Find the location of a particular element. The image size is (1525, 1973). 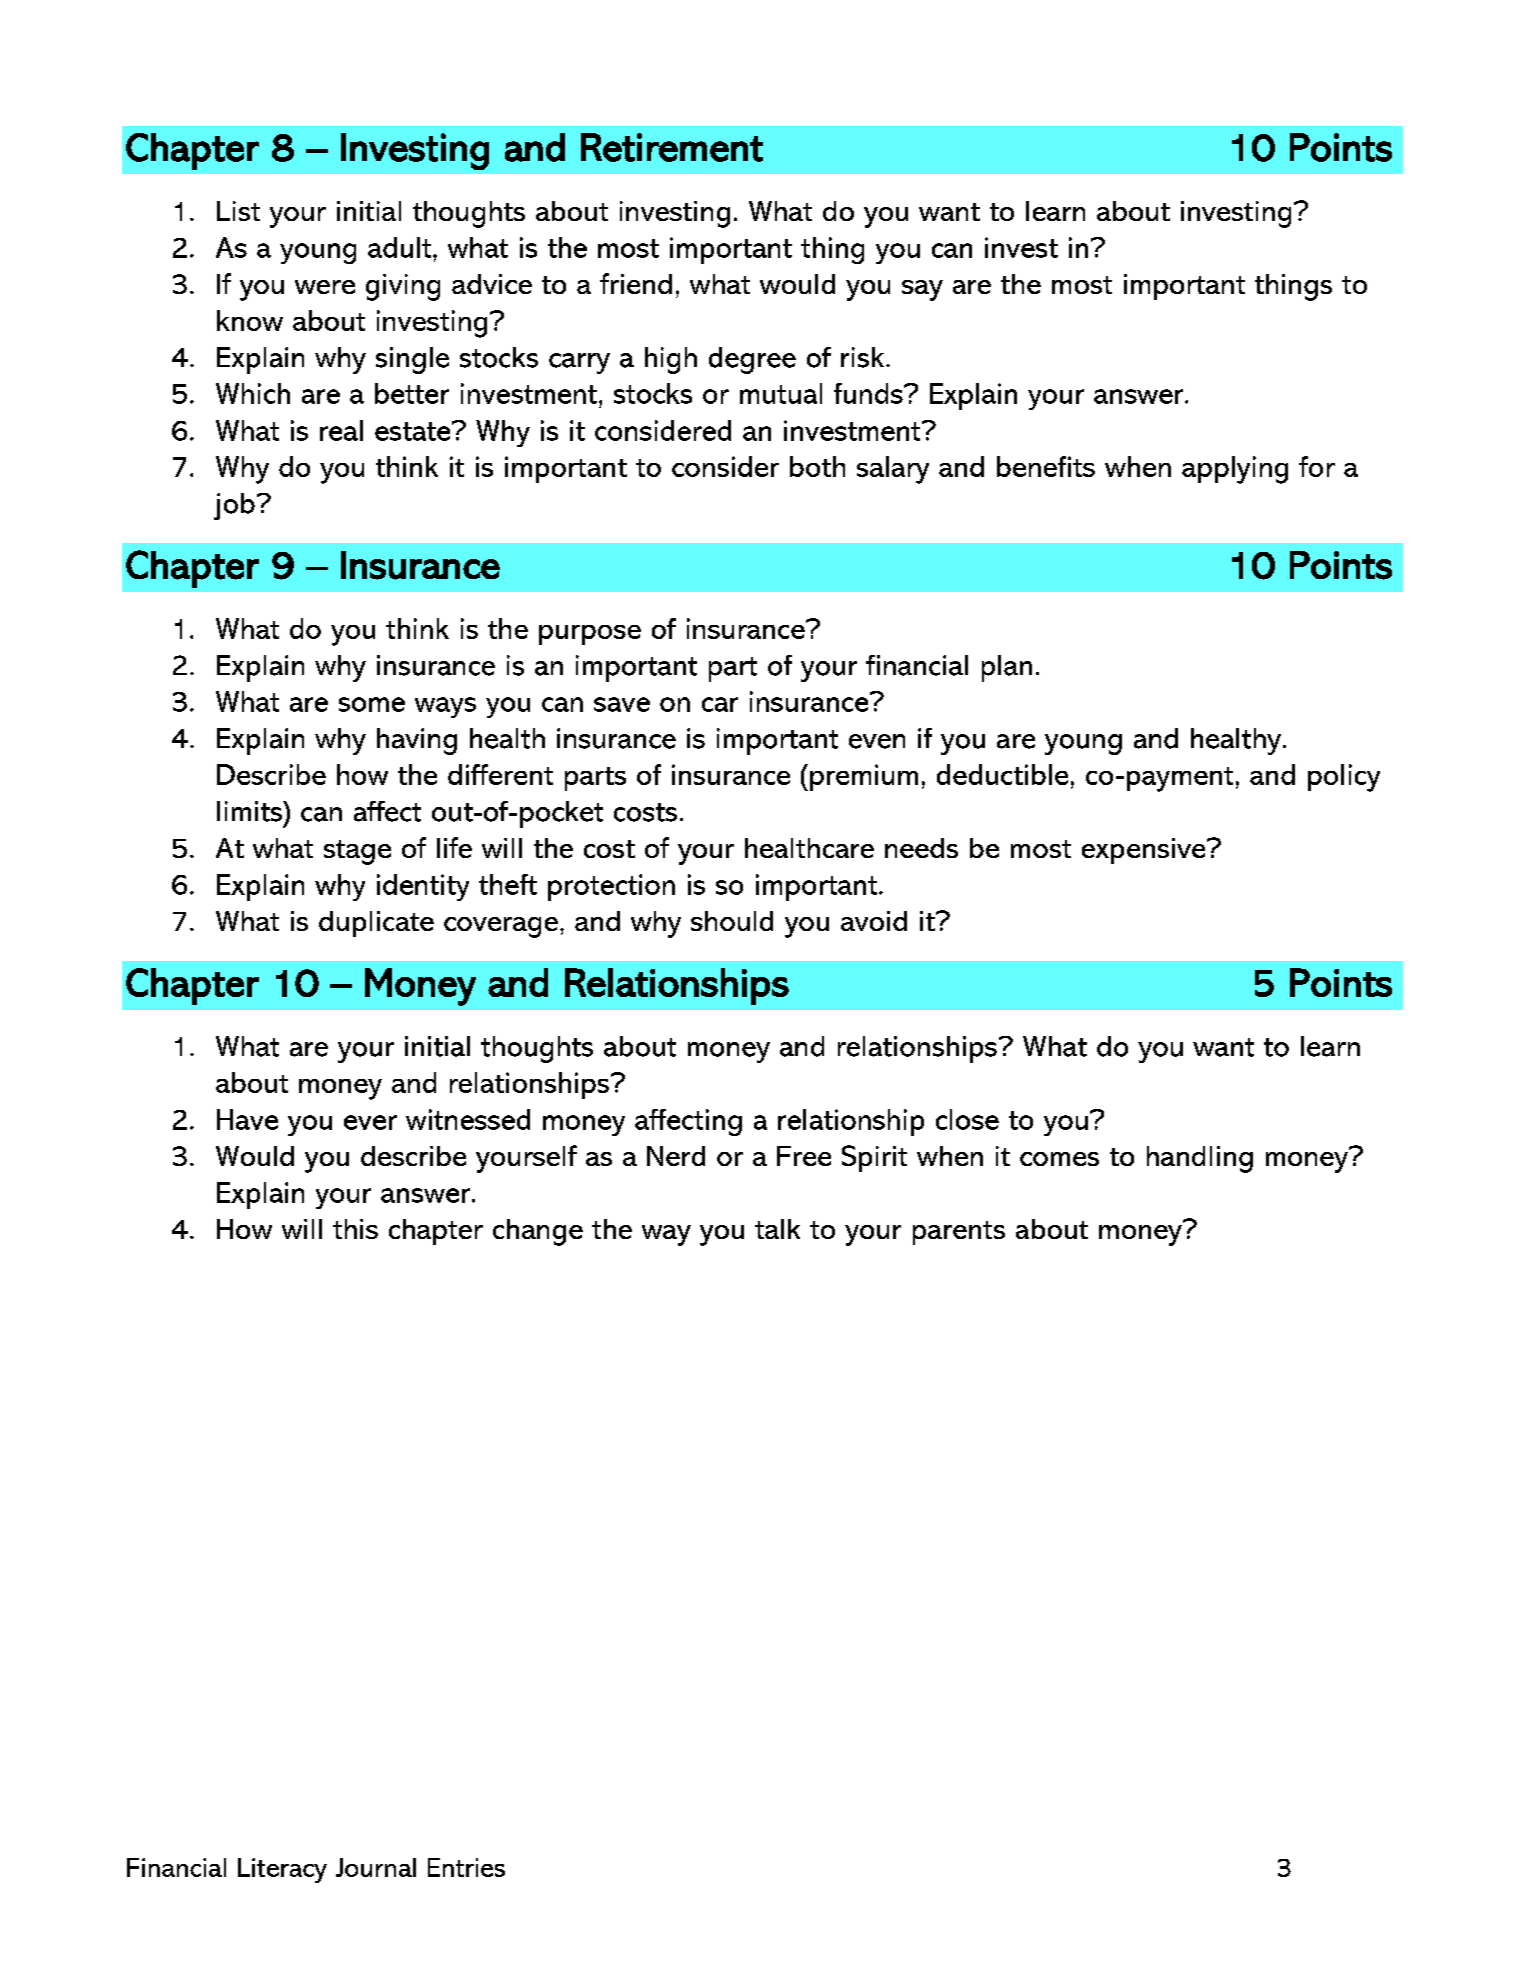

handling is located at coordinates (1200, 1159).
